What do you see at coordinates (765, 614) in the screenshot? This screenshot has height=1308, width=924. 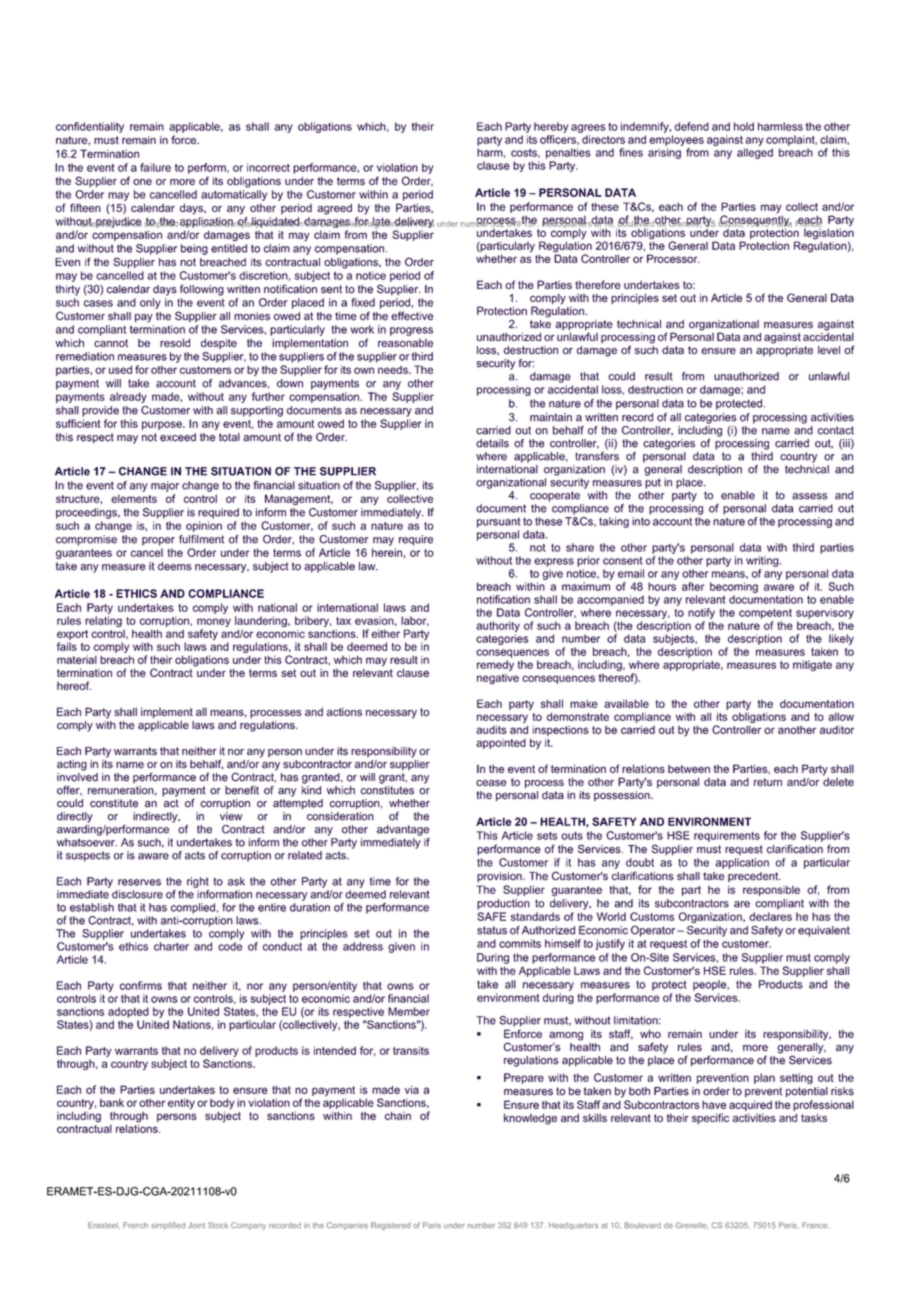 I see `competent` at bounding box center [765, 614].
